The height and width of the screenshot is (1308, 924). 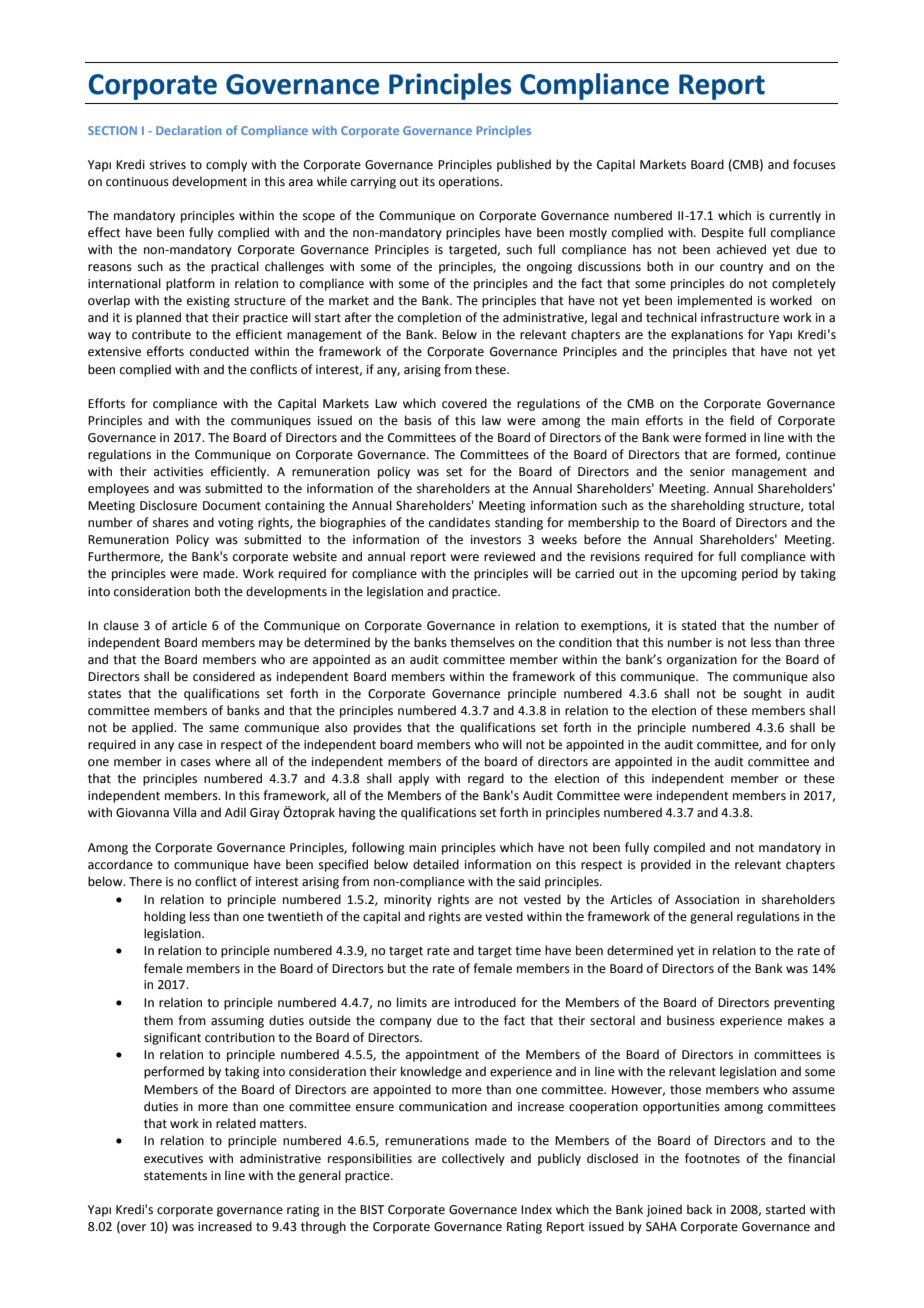 What do you see at coordinates (473, 1159) in the screenshot?
I see `collectively` at bounding box center [473, 1159].
